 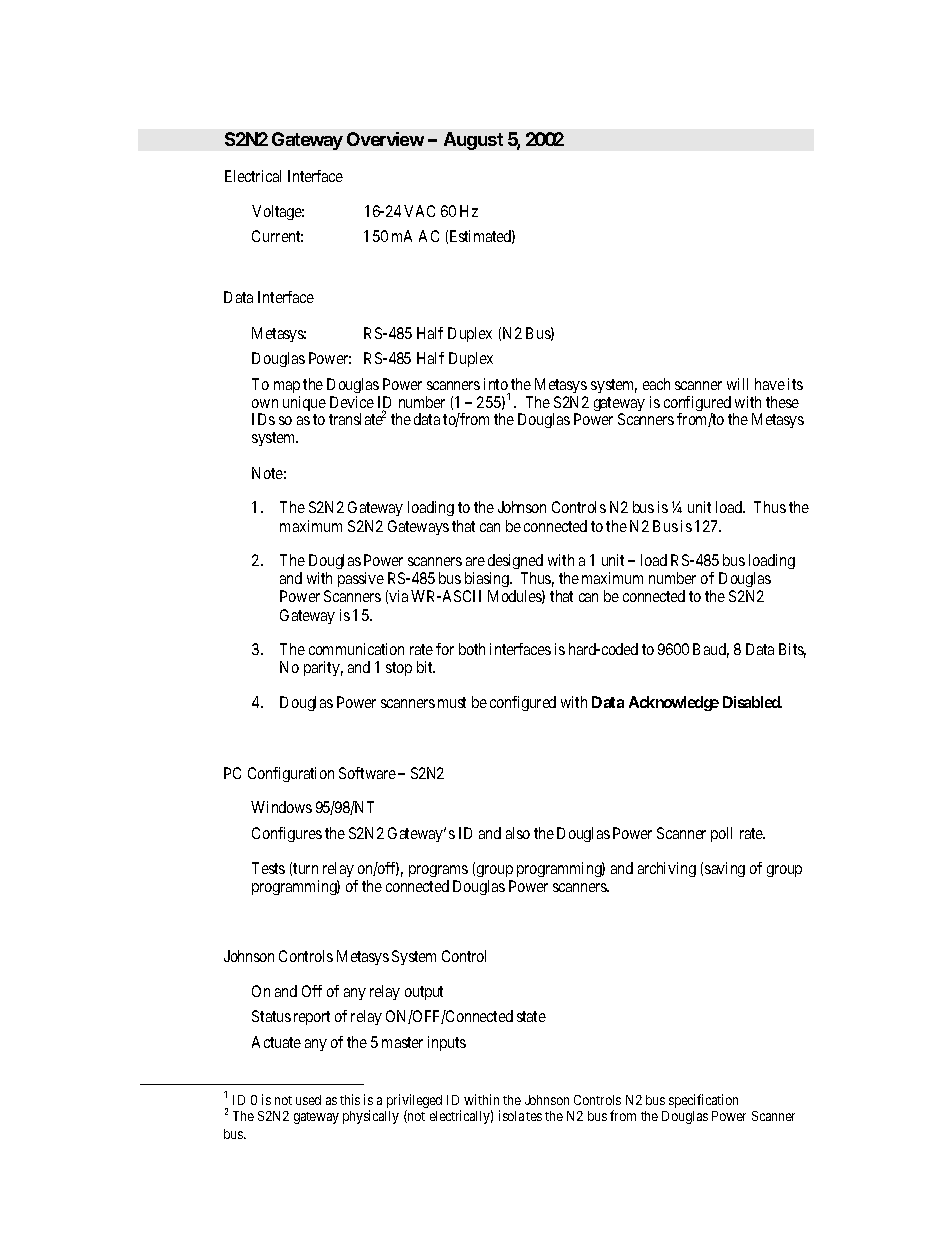 What do you see at coordinates (385, 139) in the screenshot?
I see `Overview` at bounding box center [385, 139].
